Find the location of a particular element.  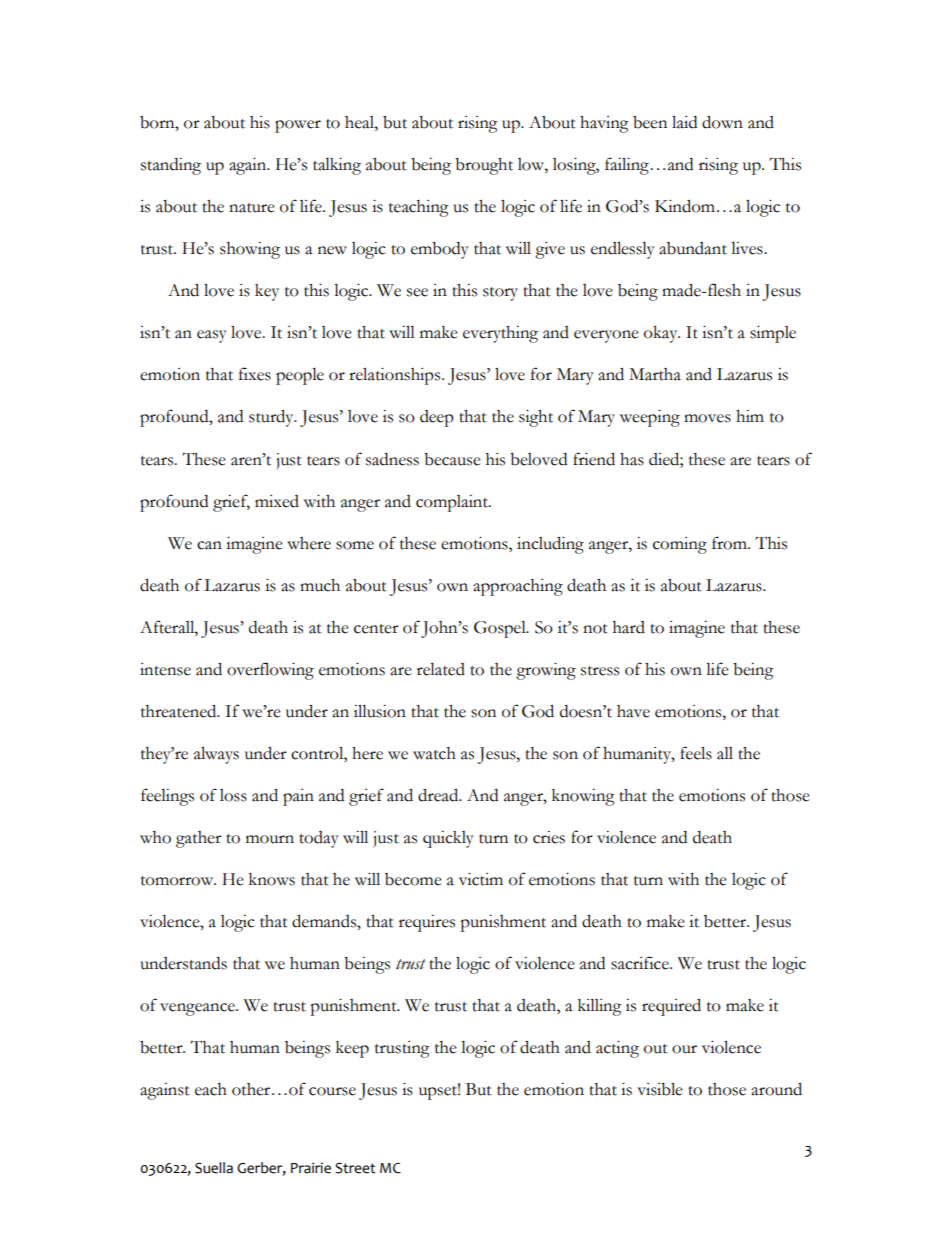

moves is located at coordinates (707, 418).
